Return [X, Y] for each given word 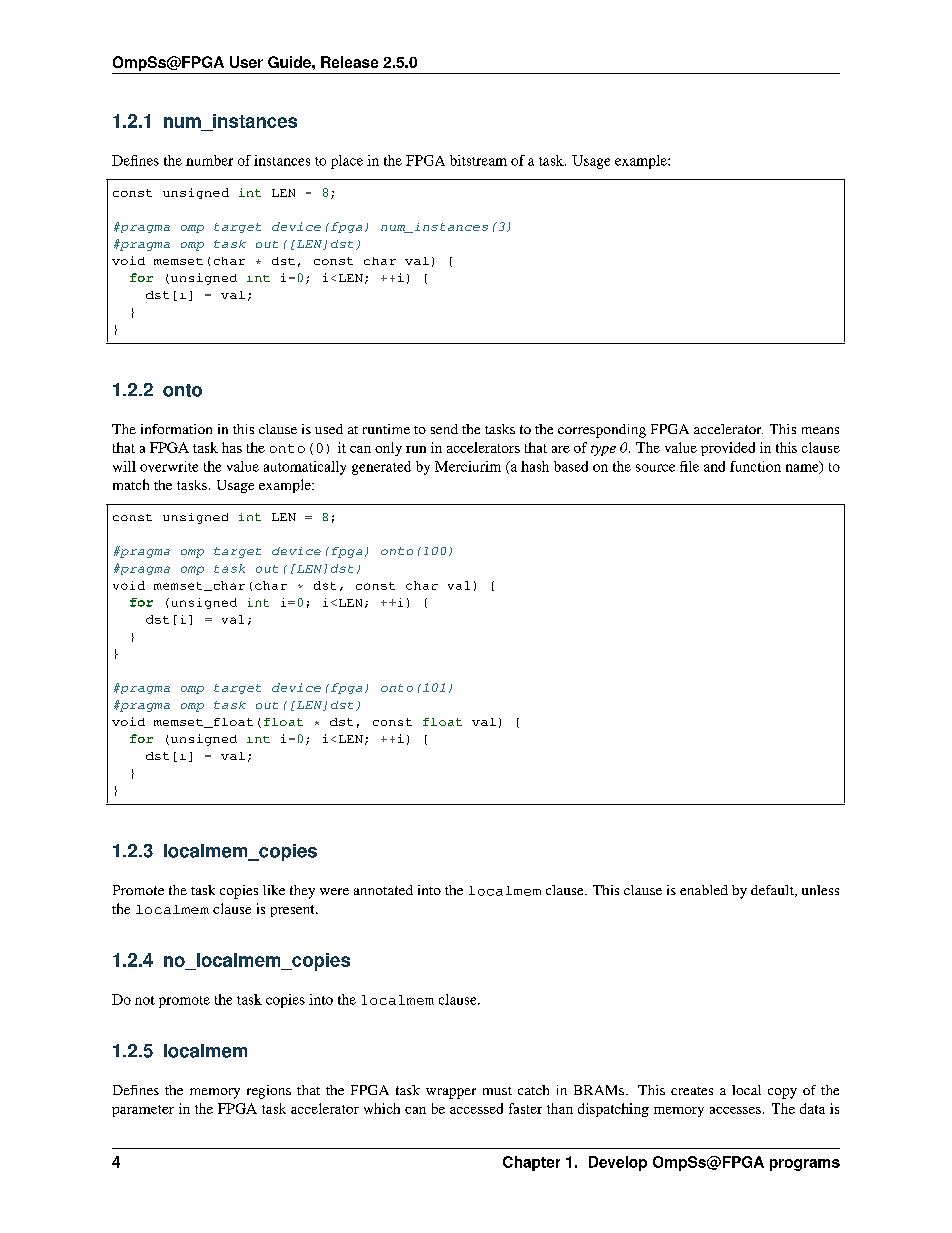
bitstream [478, 160]
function [755, 466]
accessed [476, 1108]
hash [535, 466]
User [246, 62]
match [131, 484]
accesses [735, 1110]
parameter [143, 1111]
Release [349, 62]
